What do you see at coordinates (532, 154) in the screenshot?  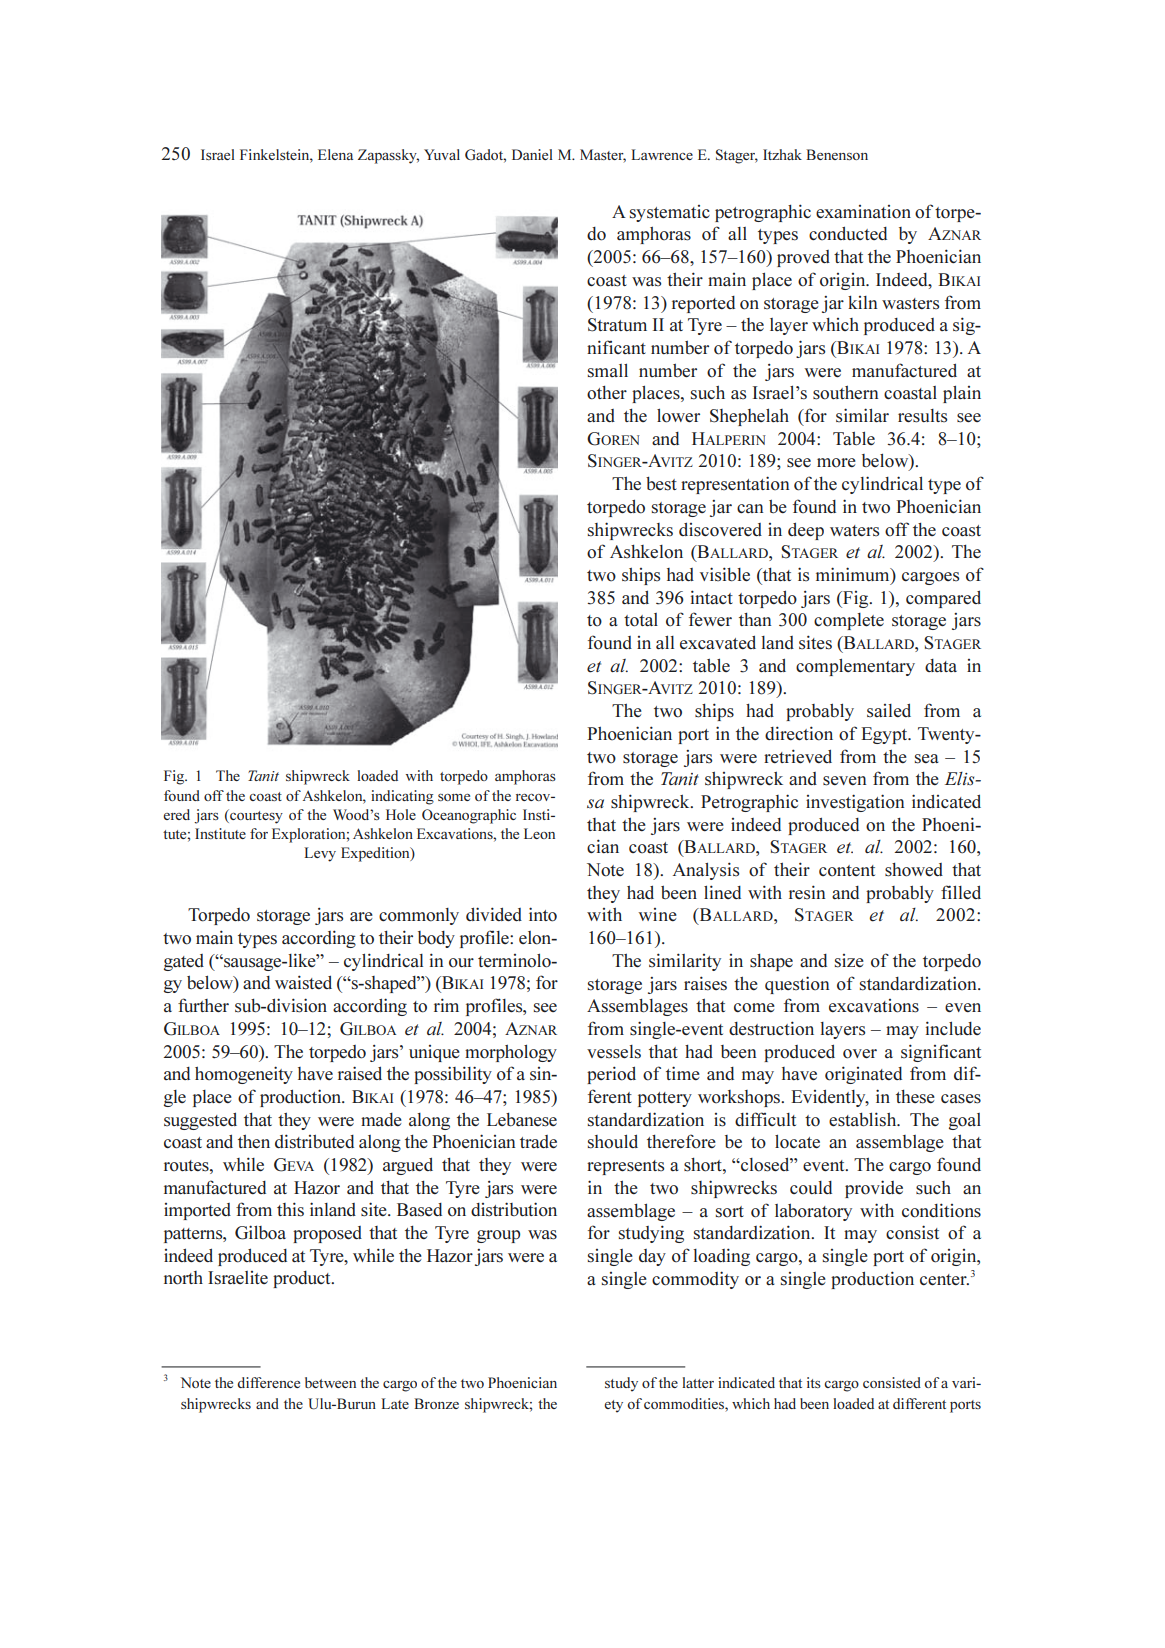 I see `Daniel` at bounding box center [532, 154].
